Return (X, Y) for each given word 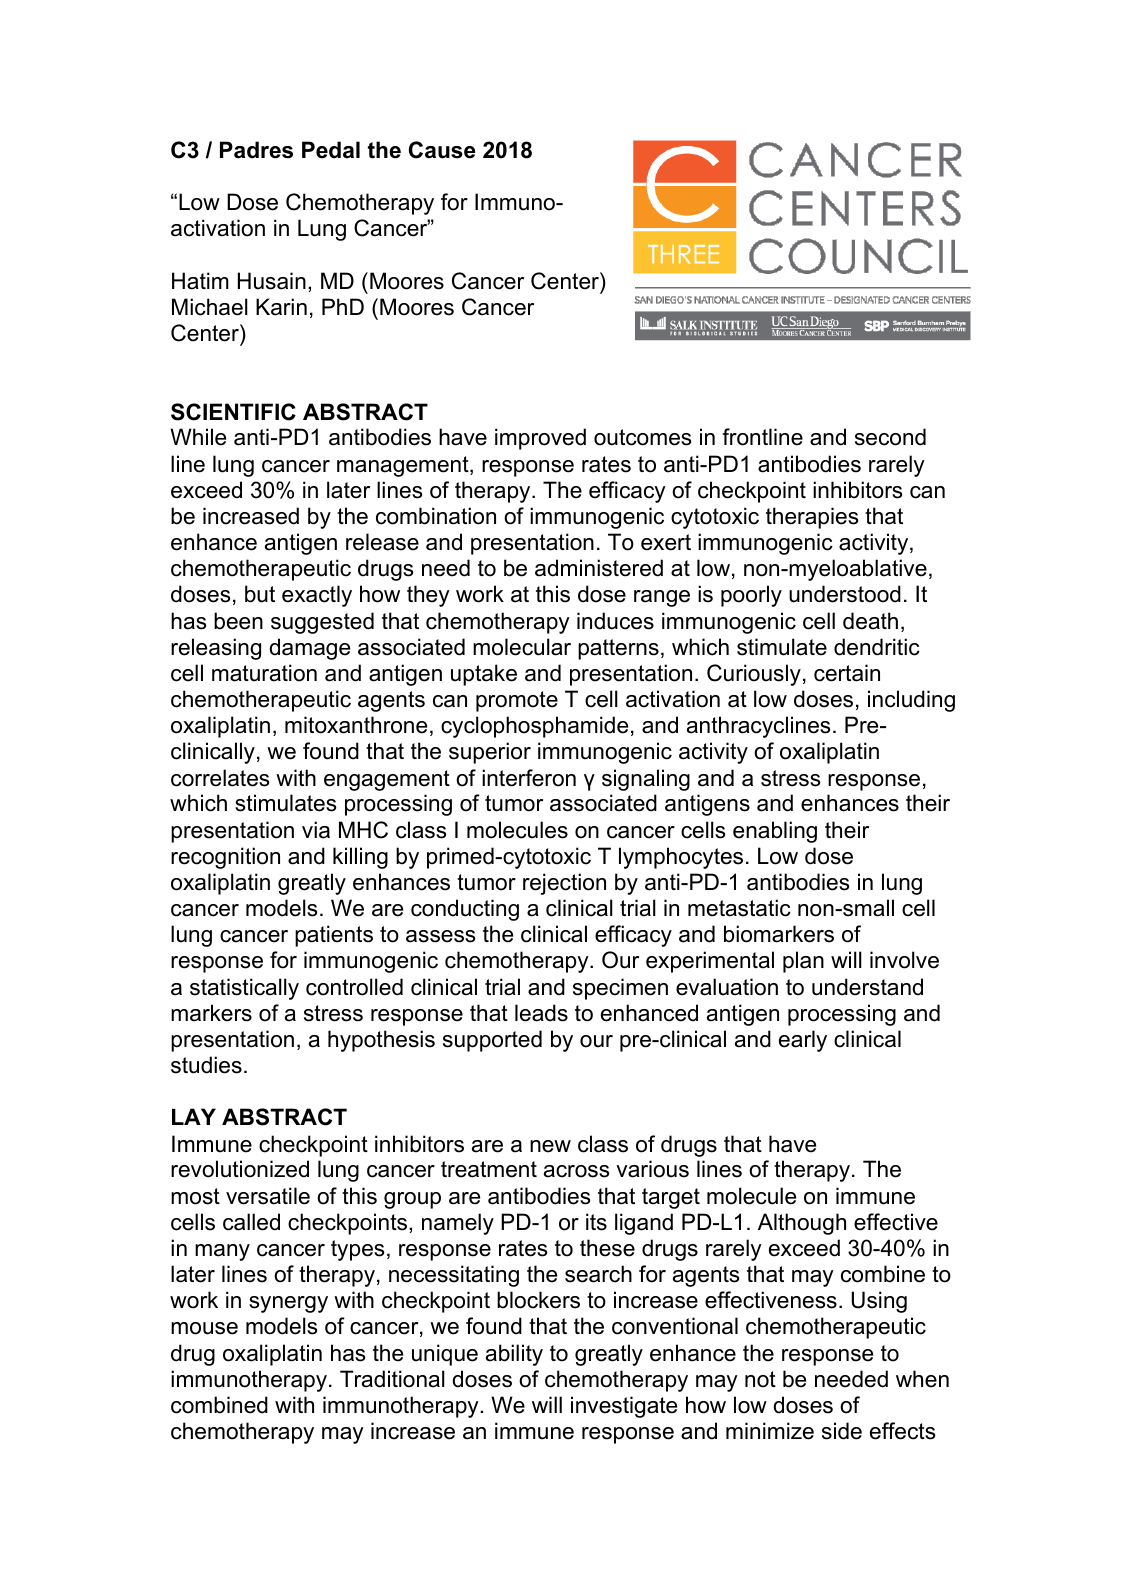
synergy (288, 1304)
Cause (442, 150)
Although (802, 1224)
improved (540, 439)
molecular (522, 647)
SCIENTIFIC (233, 412)
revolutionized (240, 1169)
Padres (256, 150)
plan (803, 962)
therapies (812, 518)
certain (847, 673)
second (890, 437)
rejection (564, 884)
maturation (264, 673)
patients (334, 936)
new (550, 1146)
